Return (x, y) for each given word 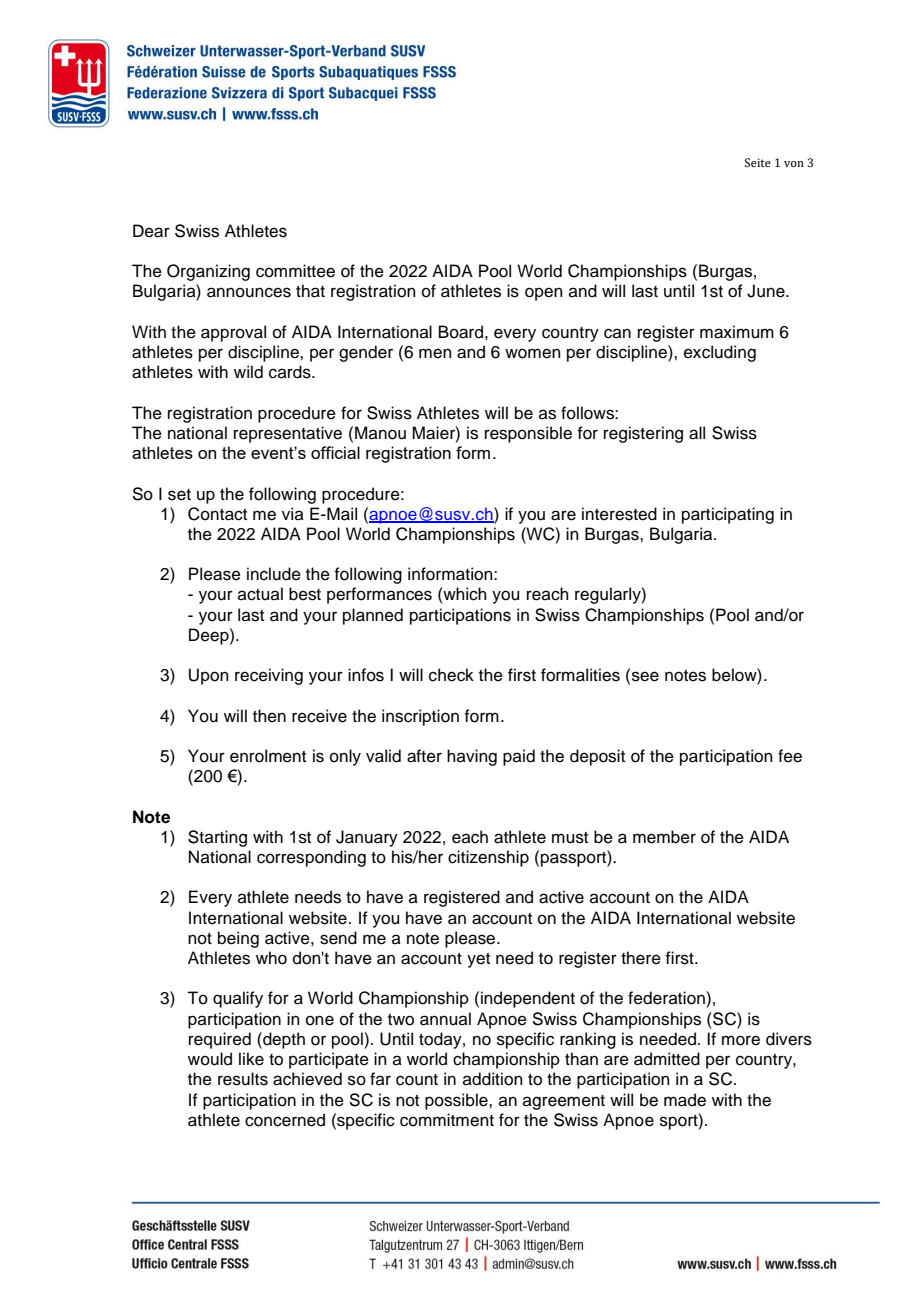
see (645, 676)
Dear (151, 231)
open (544, 294)
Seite (758, 162)
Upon (209, 676)
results (243, 1079)
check (451, 675)
